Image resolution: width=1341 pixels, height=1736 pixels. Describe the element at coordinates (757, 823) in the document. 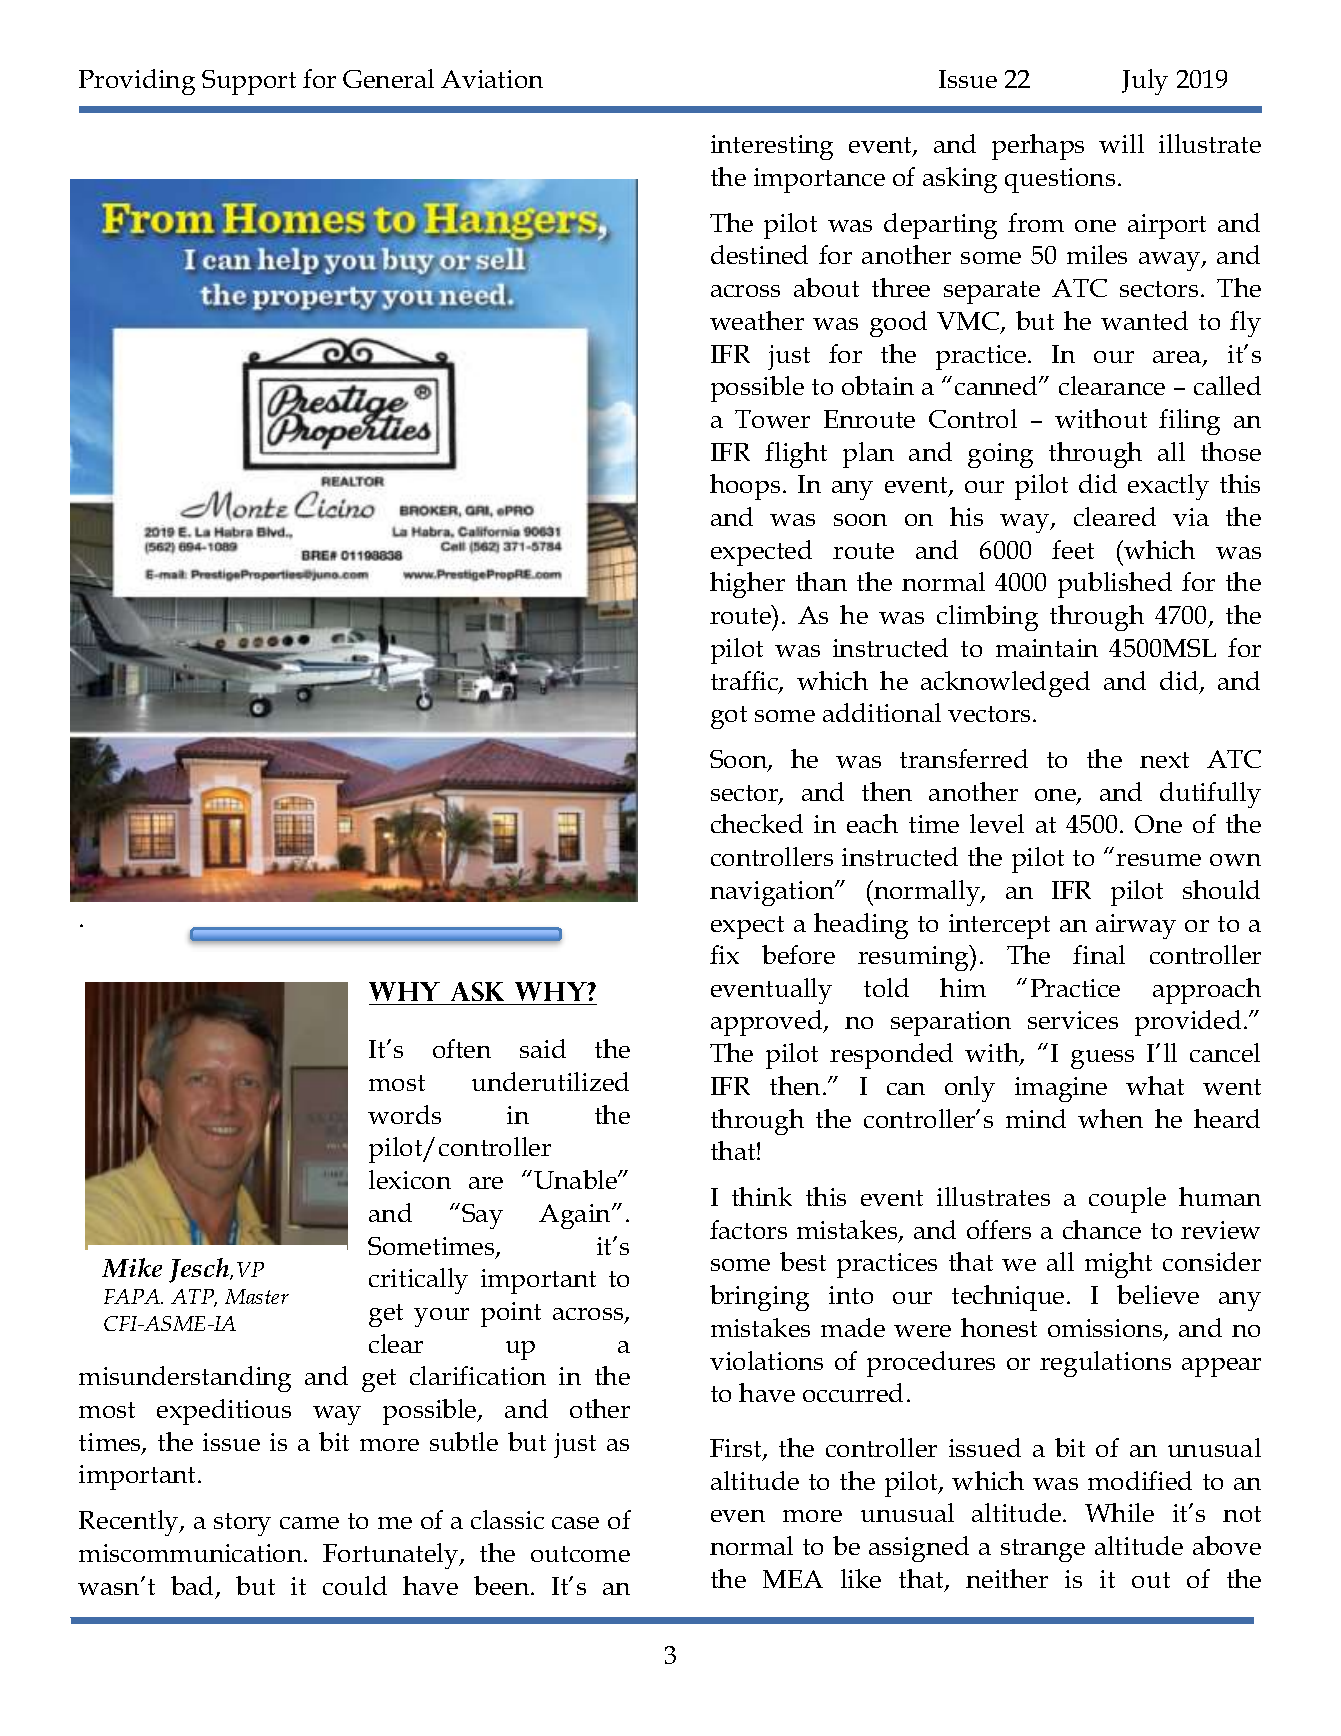

I see `checked` at that location.
